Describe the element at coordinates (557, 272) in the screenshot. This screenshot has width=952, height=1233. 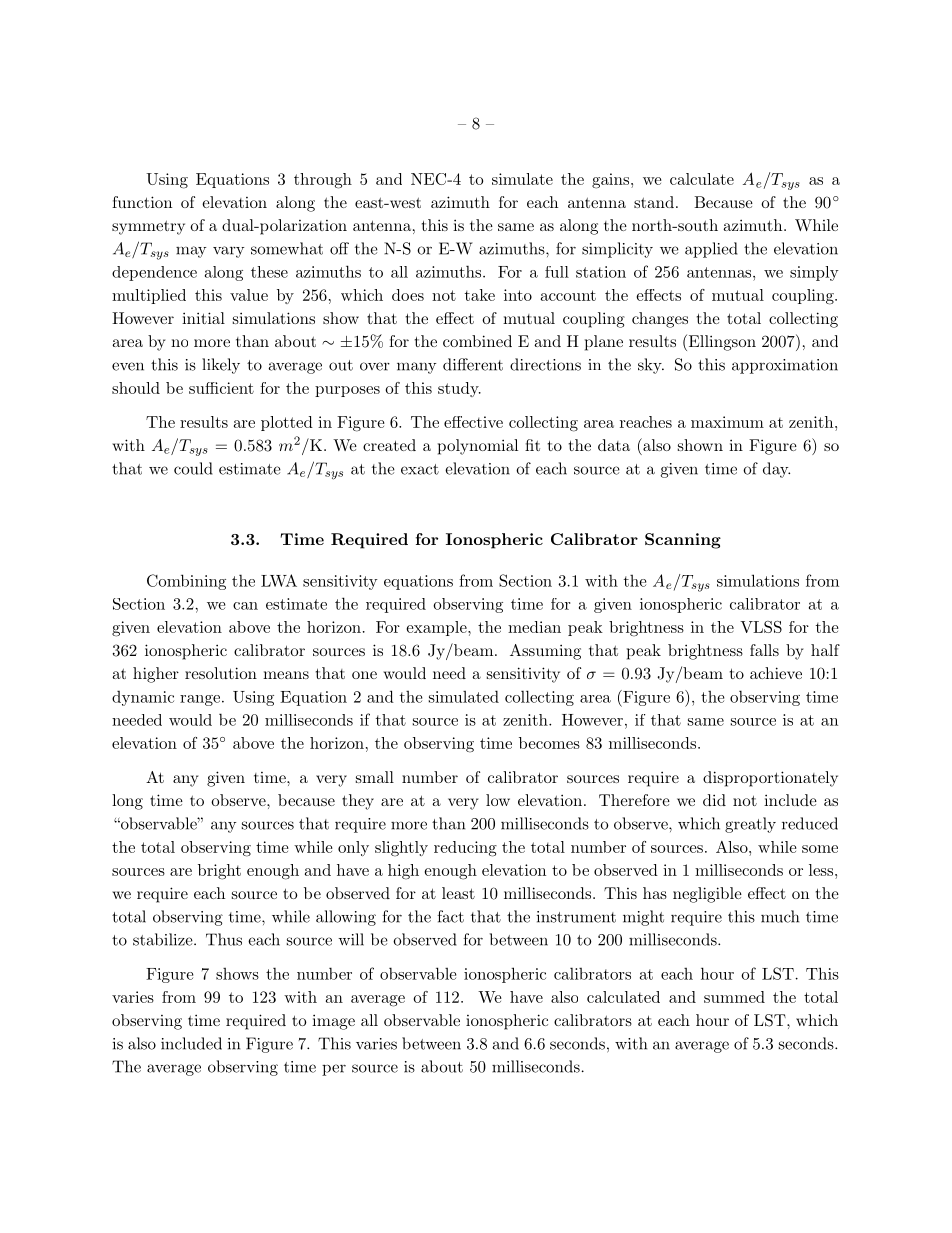
I see `full` at that location.
